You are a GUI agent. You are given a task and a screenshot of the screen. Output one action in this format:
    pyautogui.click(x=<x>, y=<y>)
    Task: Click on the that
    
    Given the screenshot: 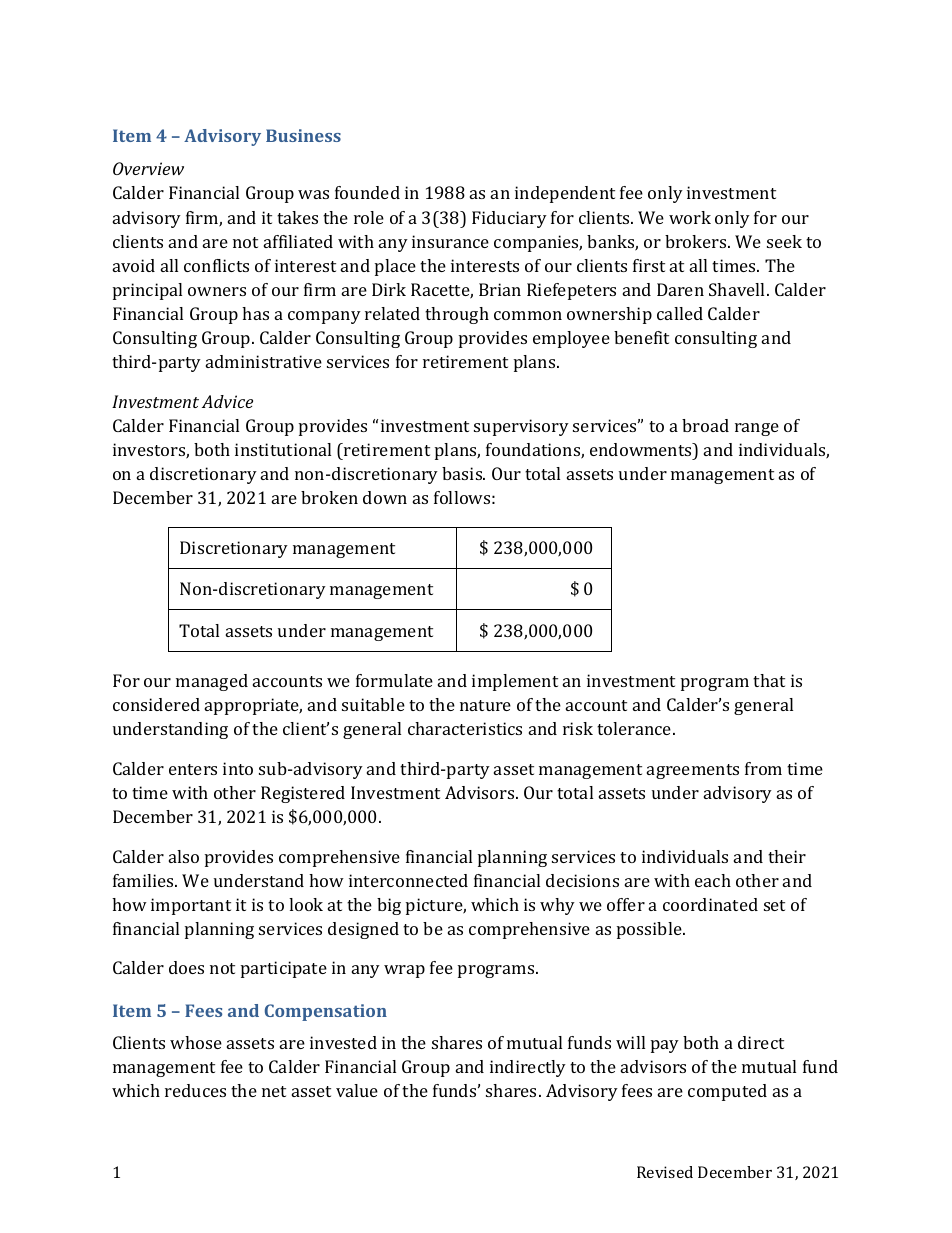 What is the action you would take?
    pyautogui.click(x=769, y=680)
